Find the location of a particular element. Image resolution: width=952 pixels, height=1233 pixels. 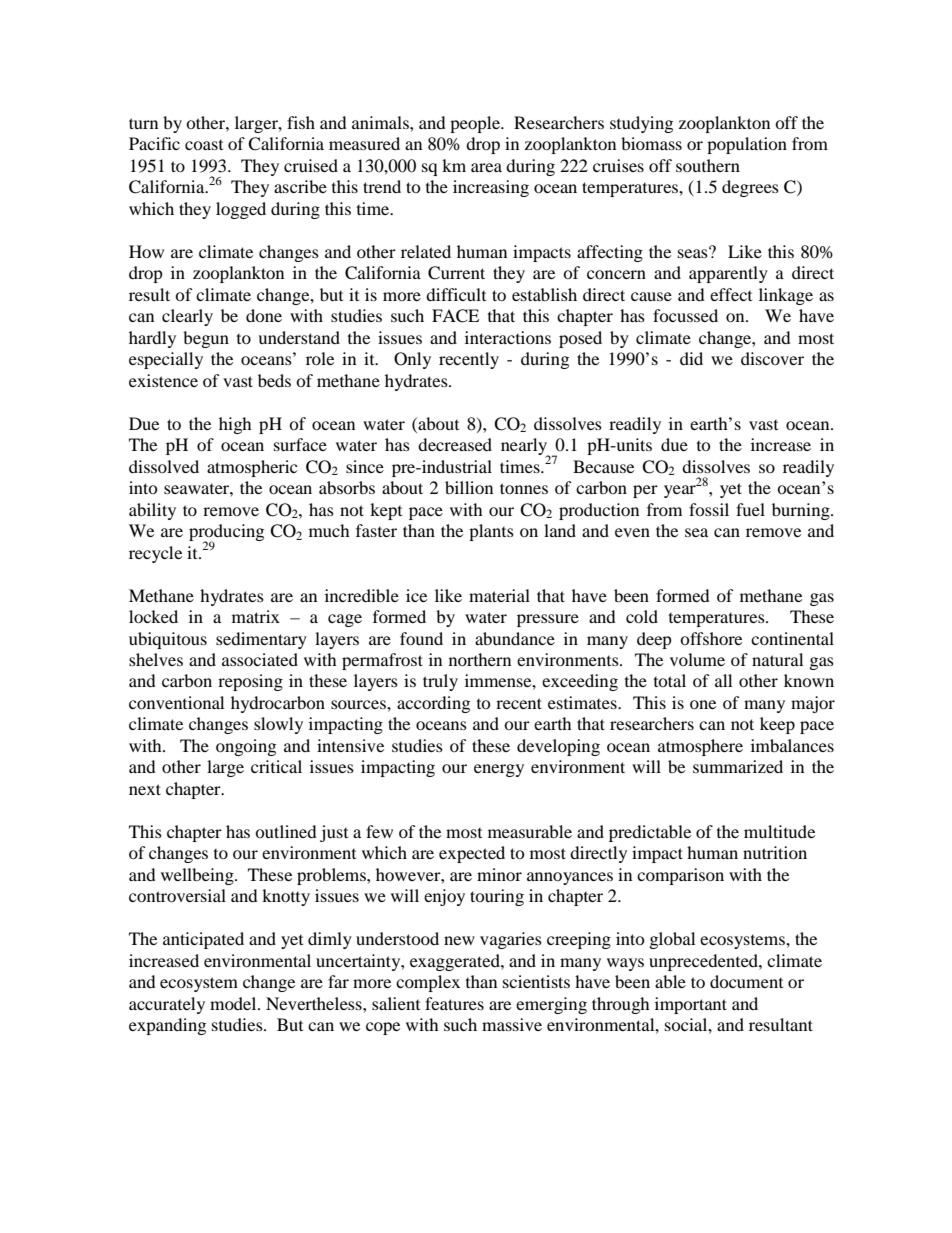

population is located at coordinates (747, 145).
